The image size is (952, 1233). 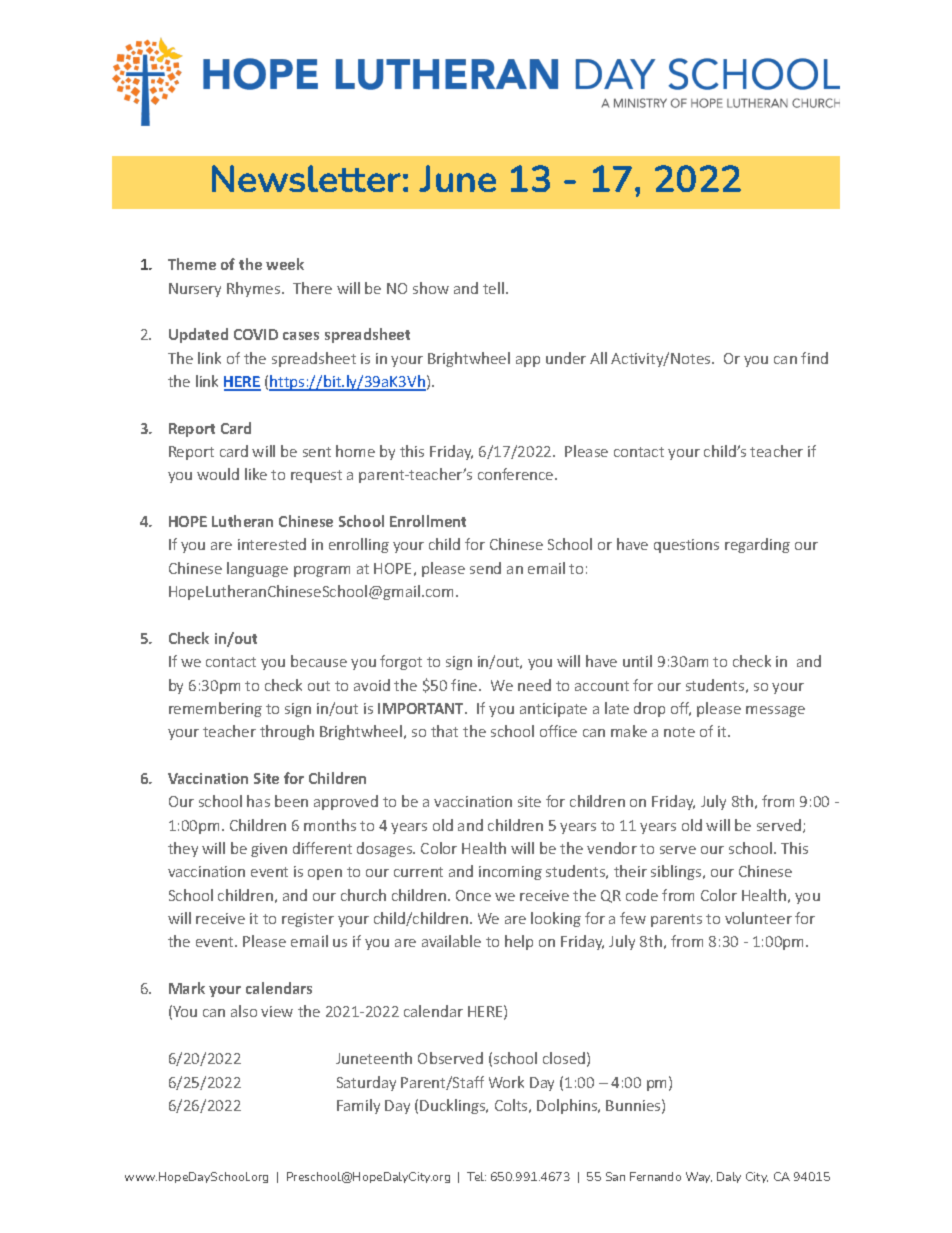 What do you see at coordinates (306, 178) in the screenshot?
I see `Newsletter` at bounding box center [306, 178].
